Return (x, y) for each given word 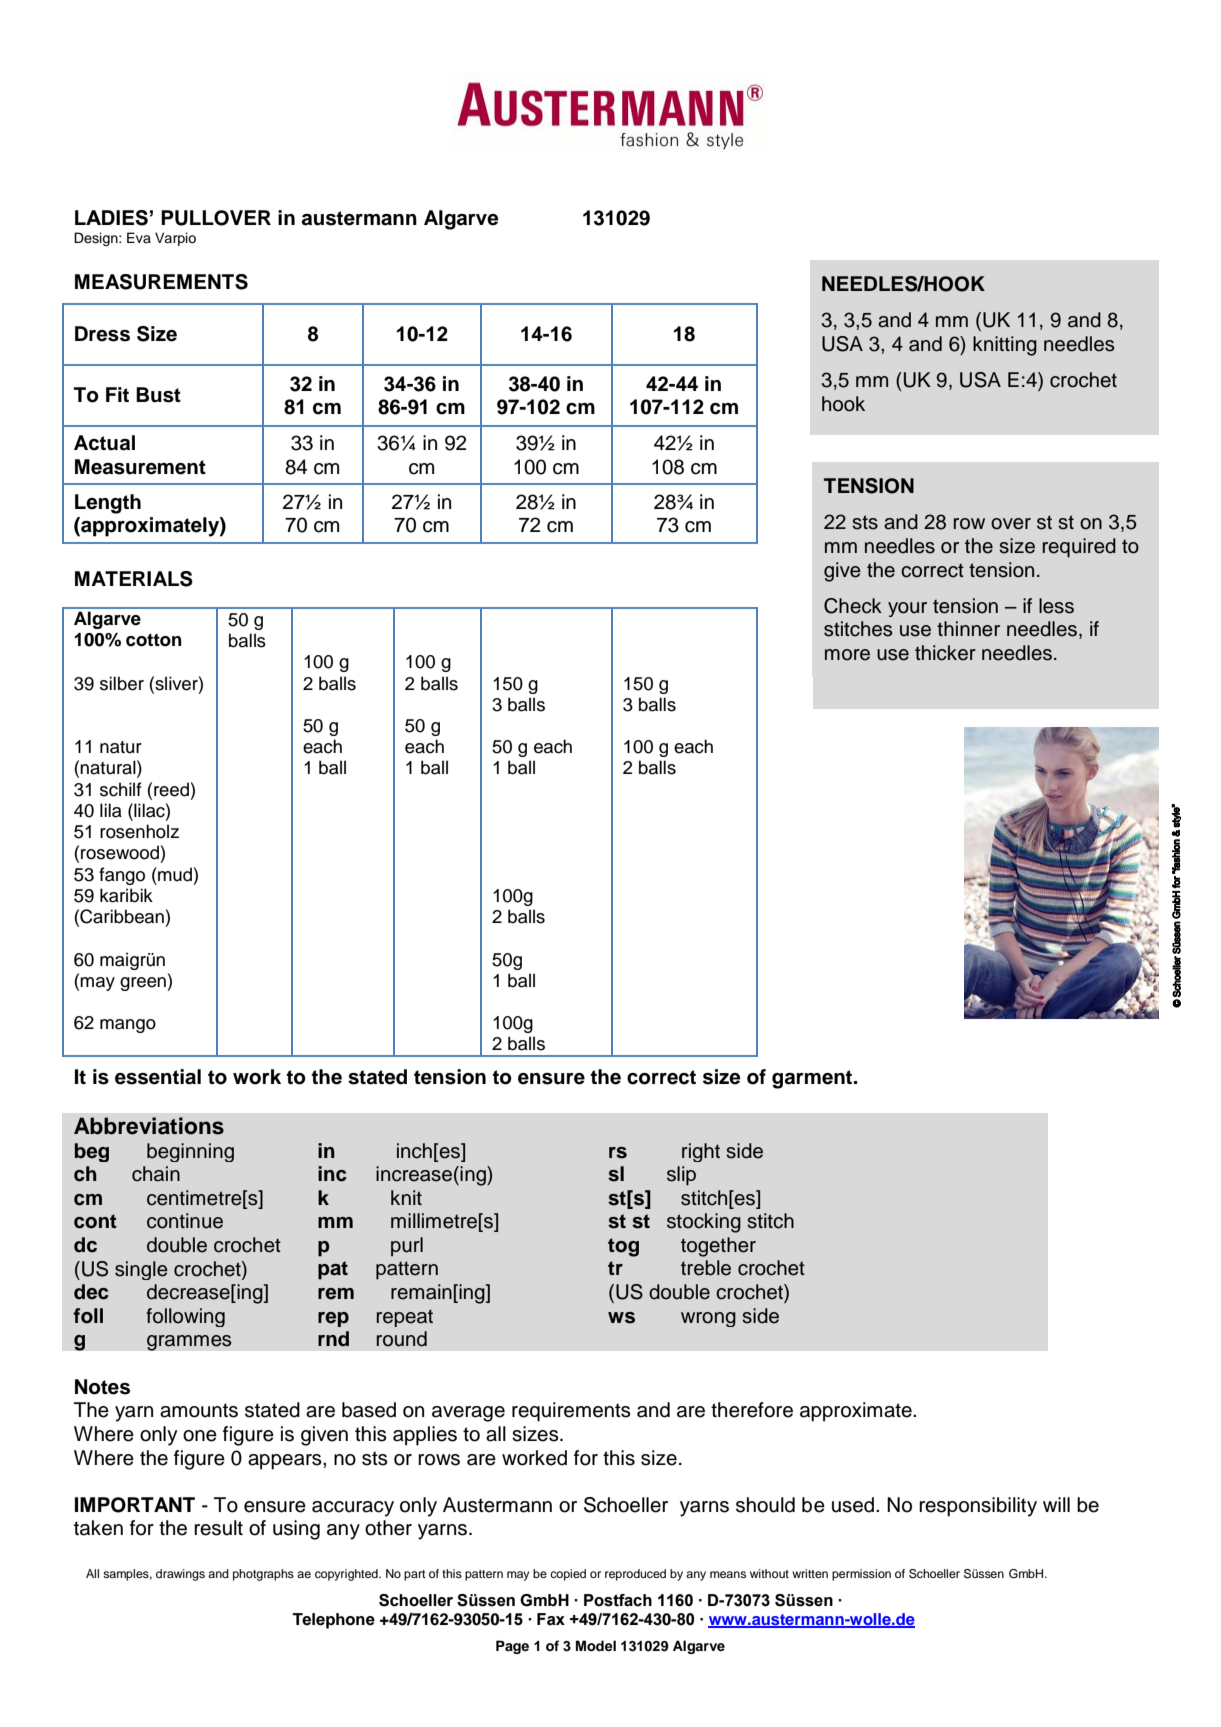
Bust (158, 395)
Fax (551, 1619)
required (1079, 548)
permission (861, 1575)
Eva (139, 237)
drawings (180, 1575)
